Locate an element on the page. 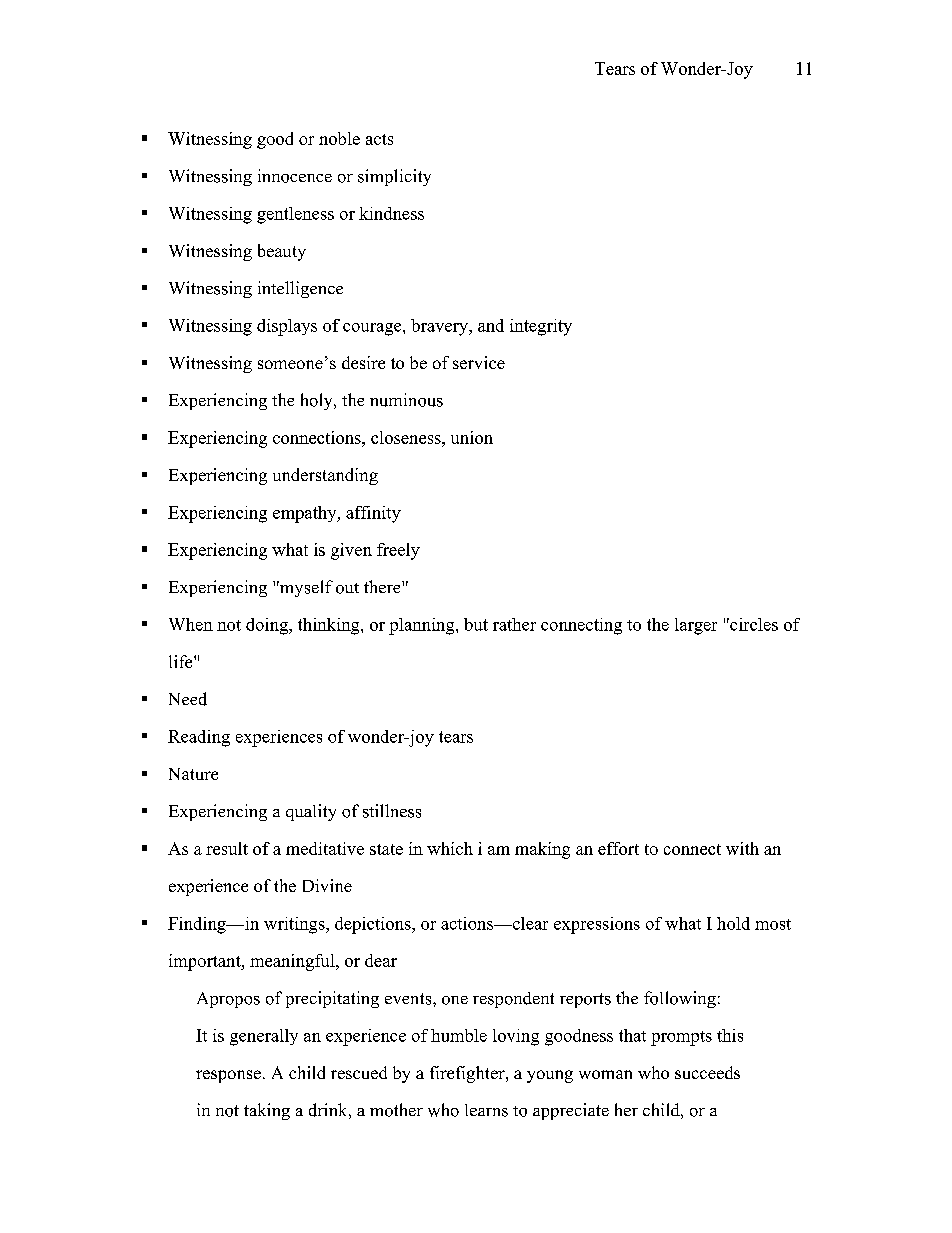  which is located at coordinates (450, 848).
